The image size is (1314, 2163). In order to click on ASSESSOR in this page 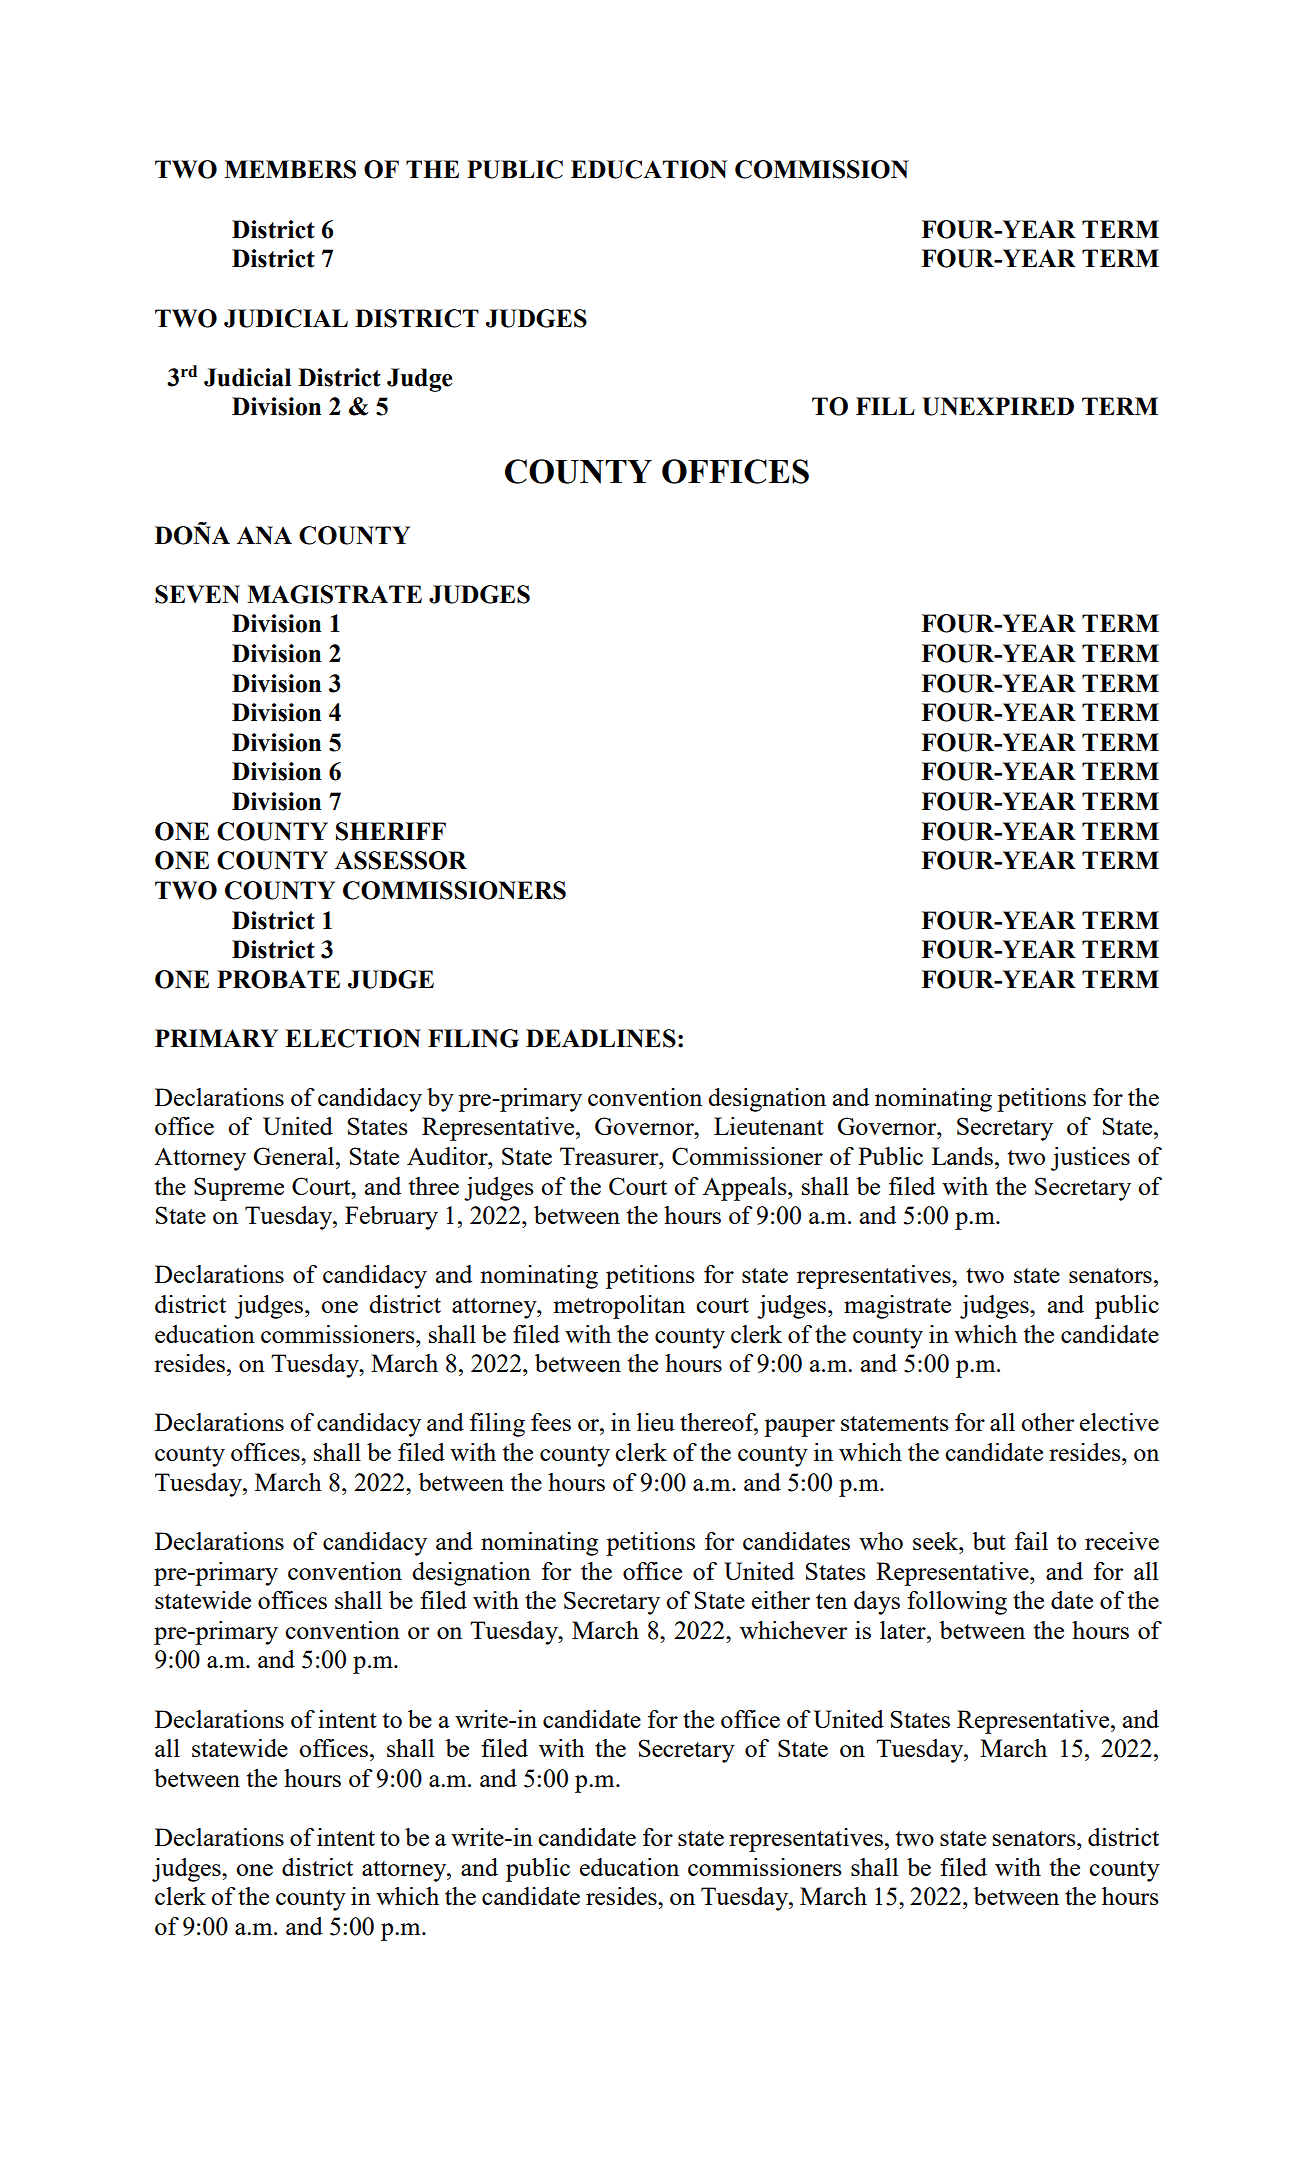, I will do `click(401, 860)`.
